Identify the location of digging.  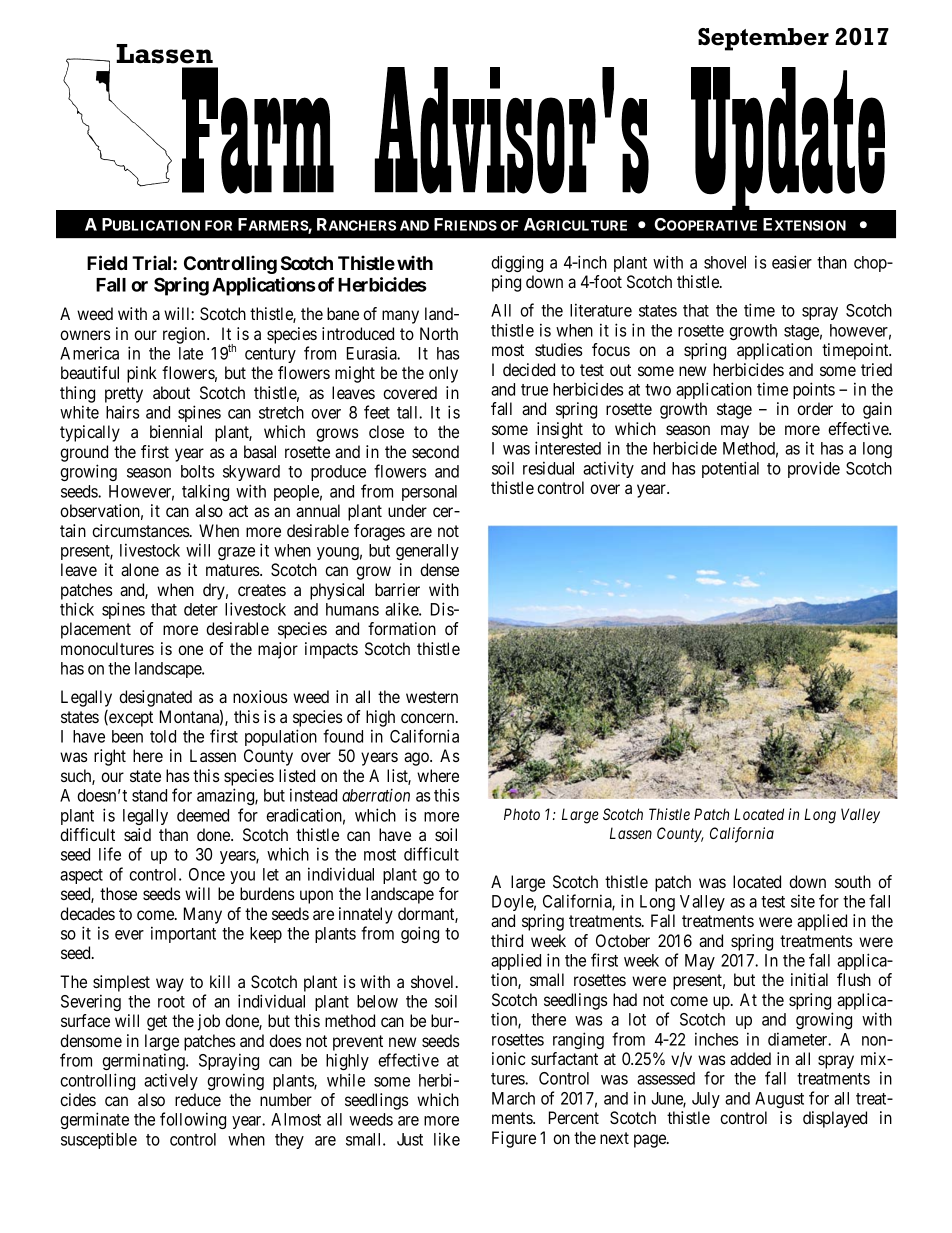
(517, 263).
